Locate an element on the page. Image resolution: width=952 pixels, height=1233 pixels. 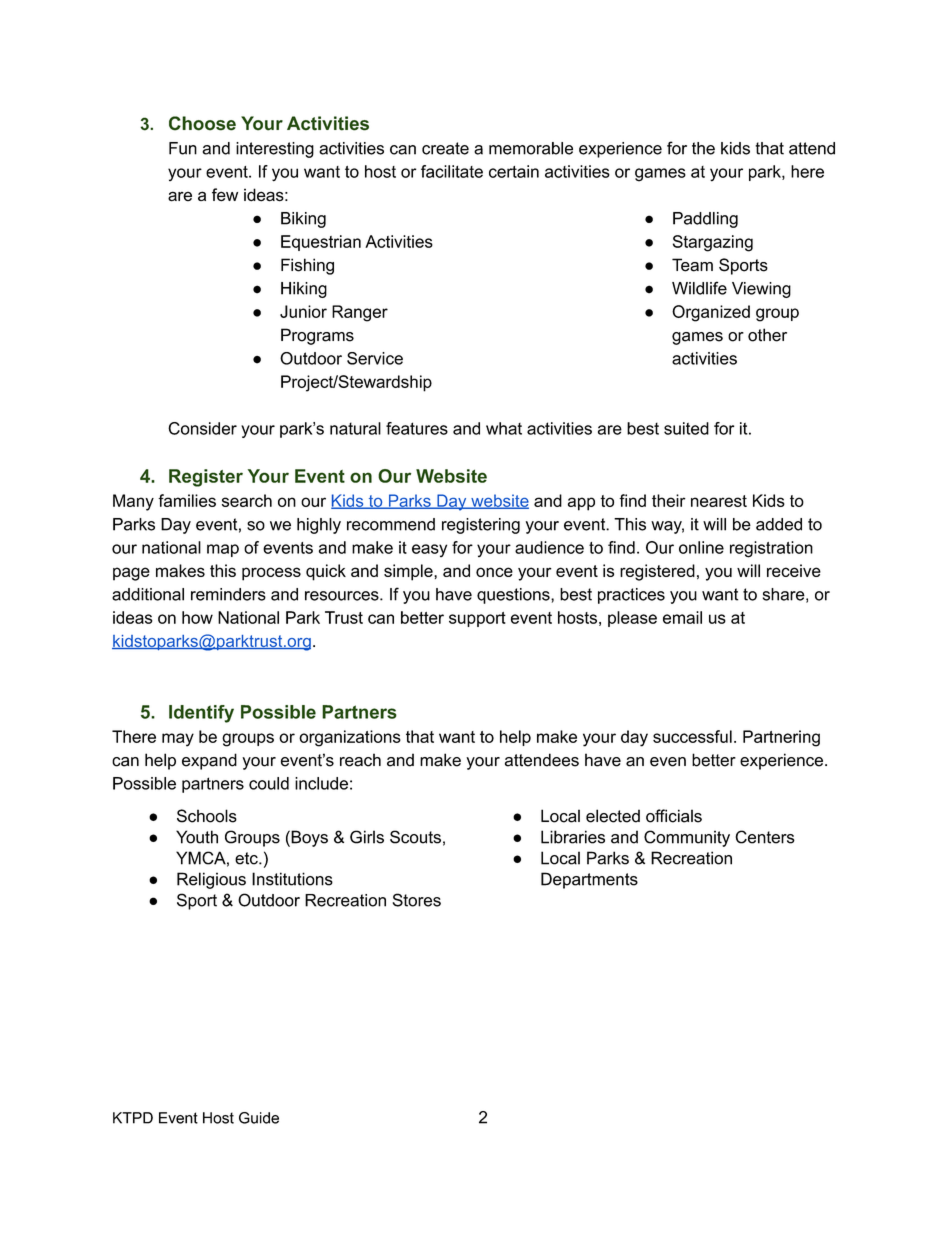
what is located at coordinates (504, 428).
